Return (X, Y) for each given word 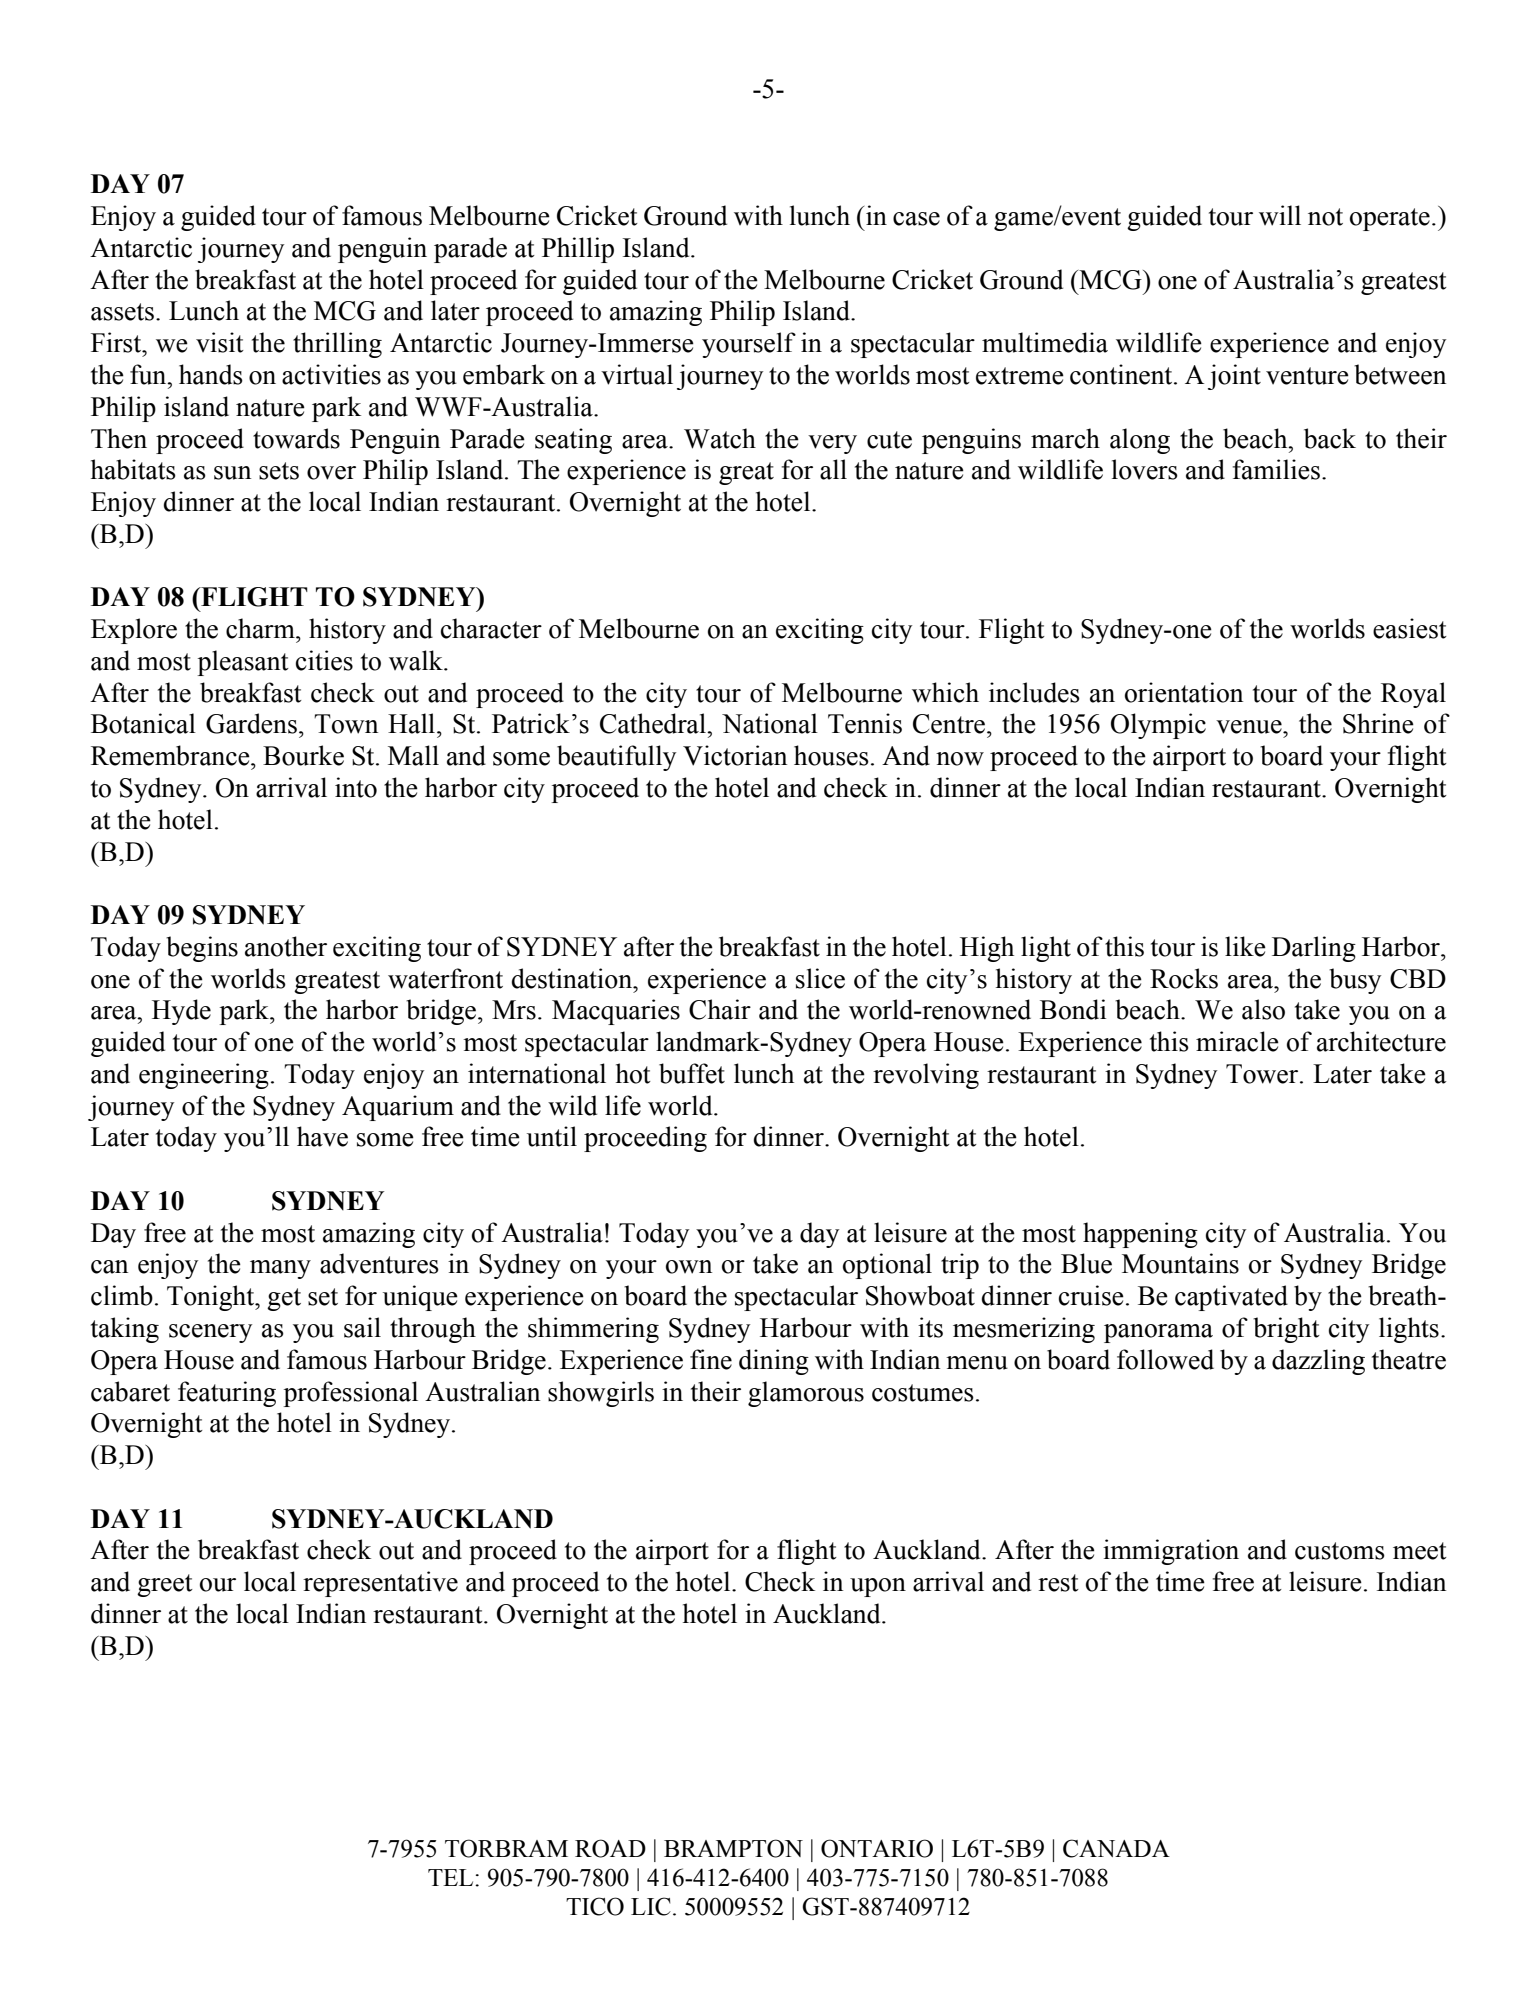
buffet (692, 1073)
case (916, 219)
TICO (595, 1906)
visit (220, 342)
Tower (1263, 1074)
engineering (204, 1076)
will (1280, 215)
